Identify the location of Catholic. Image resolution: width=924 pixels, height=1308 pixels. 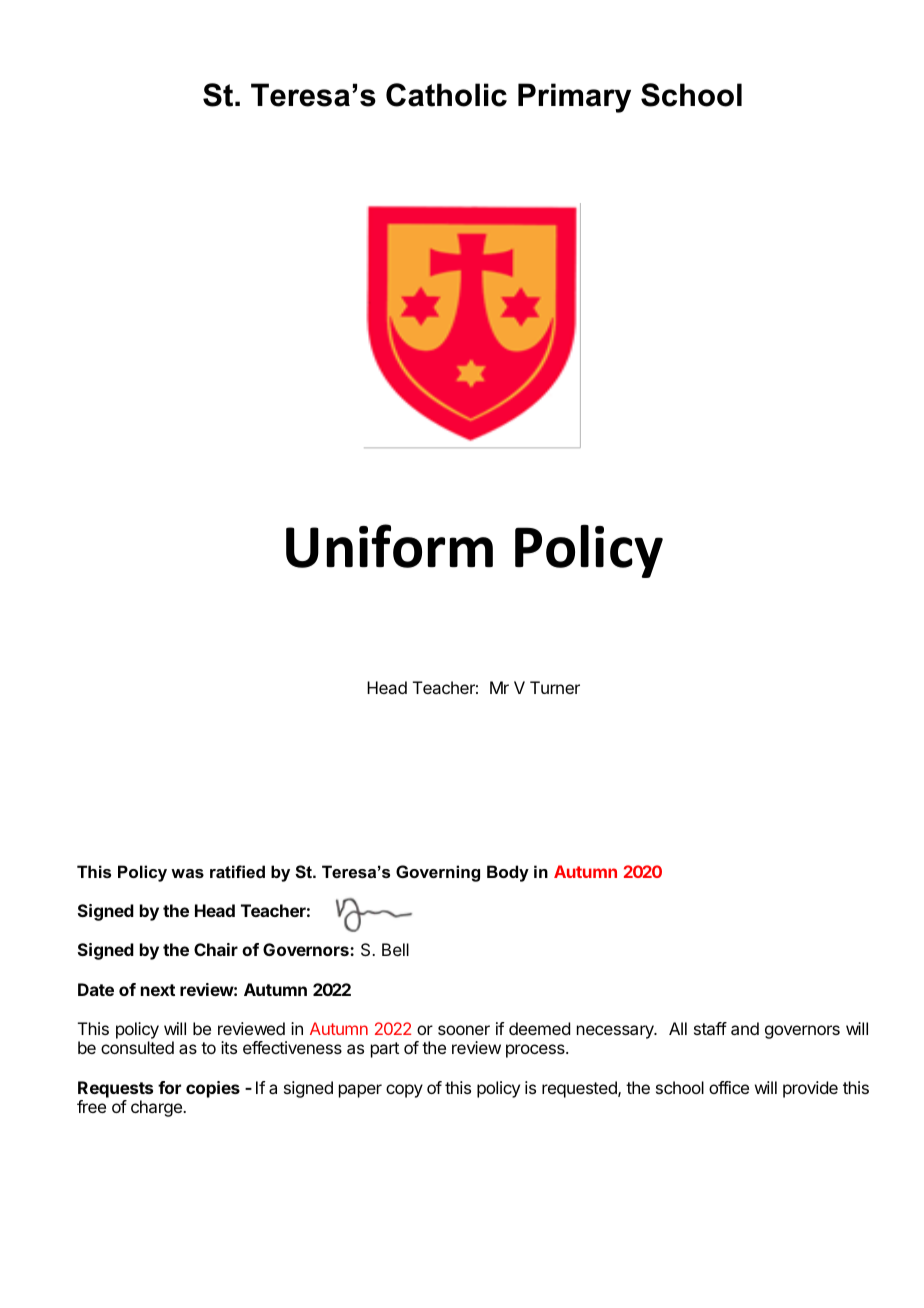
(446, 95).
